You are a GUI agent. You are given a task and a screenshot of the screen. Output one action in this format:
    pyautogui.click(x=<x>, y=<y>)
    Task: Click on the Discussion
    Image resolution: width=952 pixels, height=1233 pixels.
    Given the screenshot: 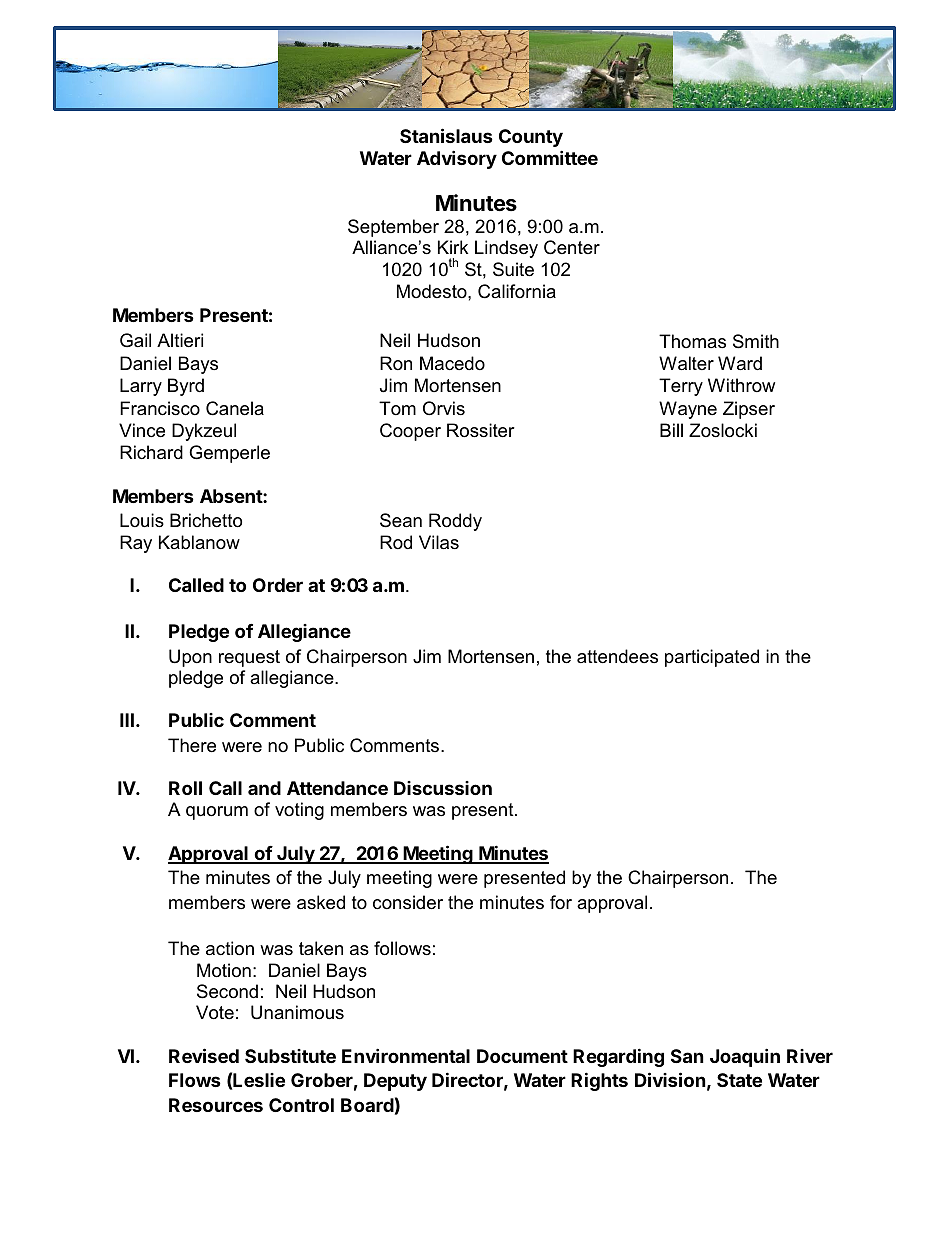 What is the action you would take?
    pyautogui.click(x=443, y=788)
